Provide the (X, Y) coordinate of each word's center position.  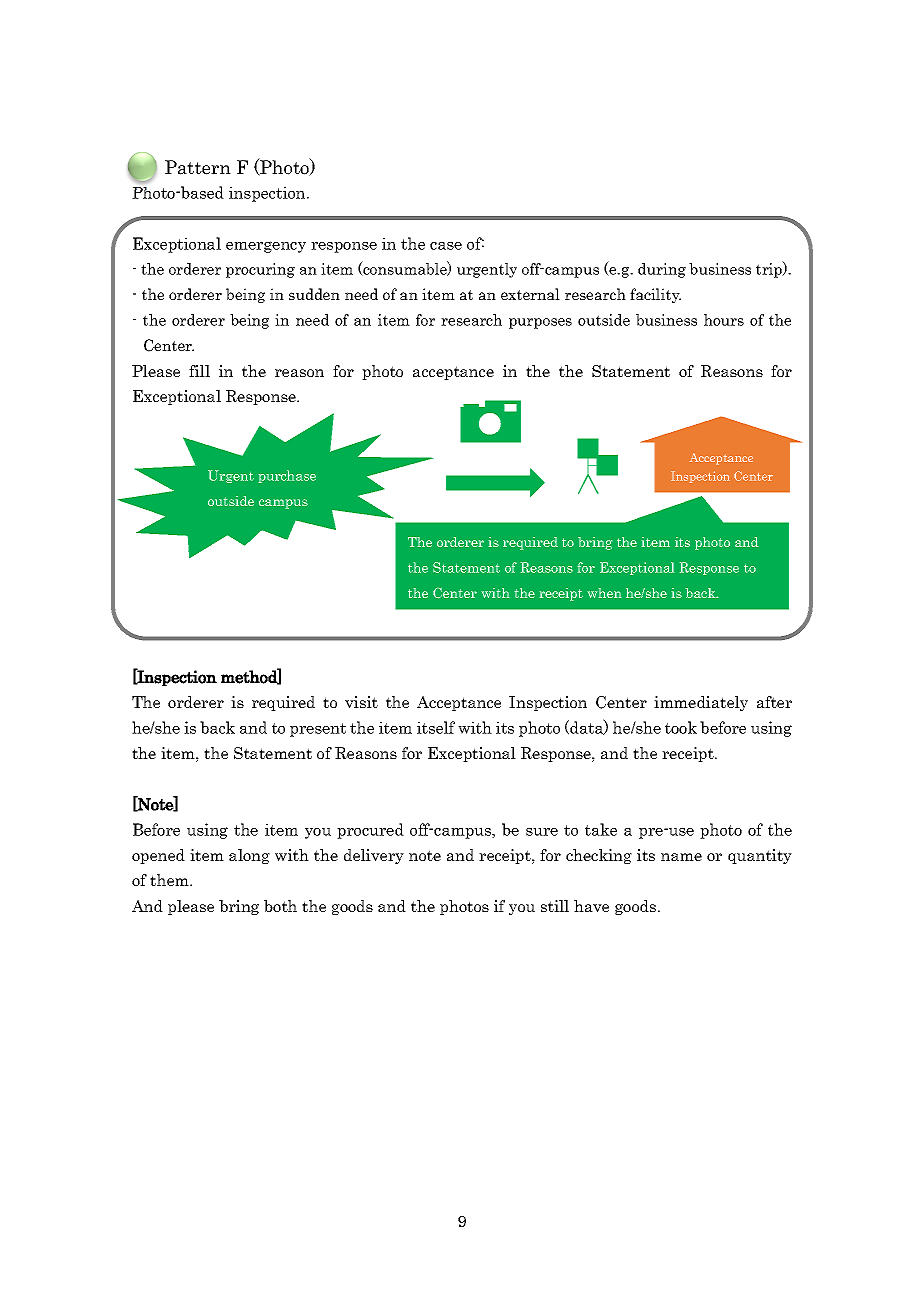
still (555, 906)
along (249, 856)
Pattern (198, 167)
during (662, 270)
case (446, 246)
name (681, 857)
